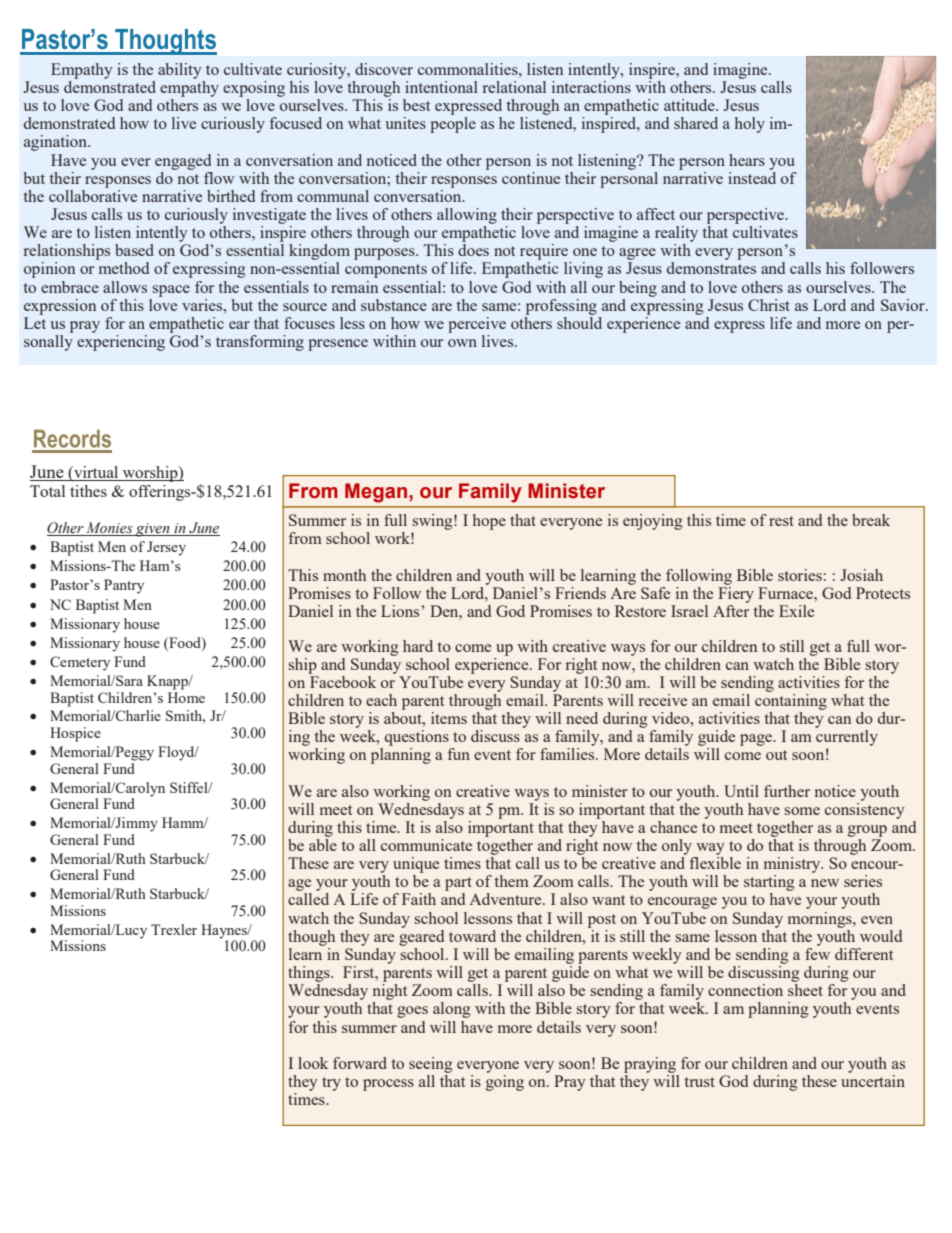 The image size is (952, 1233). What do you see at coordinates (430, 1065) in the screenshot?
I see `seeing` at bounding box center [430, 1065].
